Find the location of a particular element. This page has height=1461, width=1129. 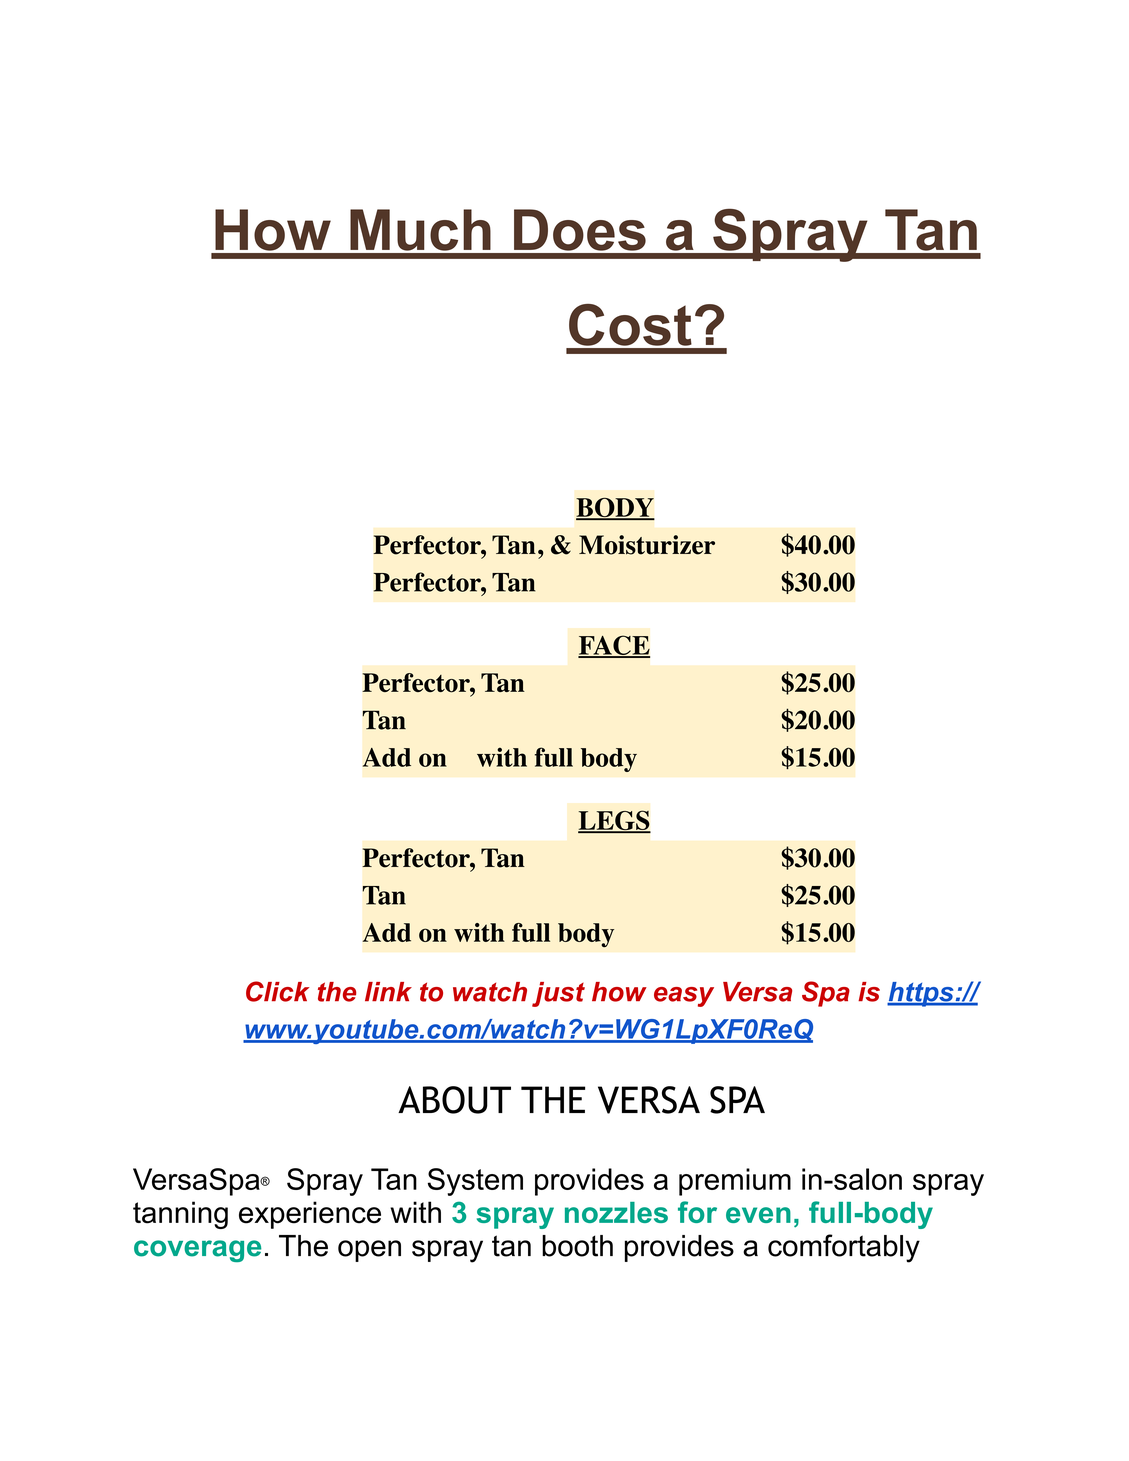

FACE is located at coordinates (614, 646).
